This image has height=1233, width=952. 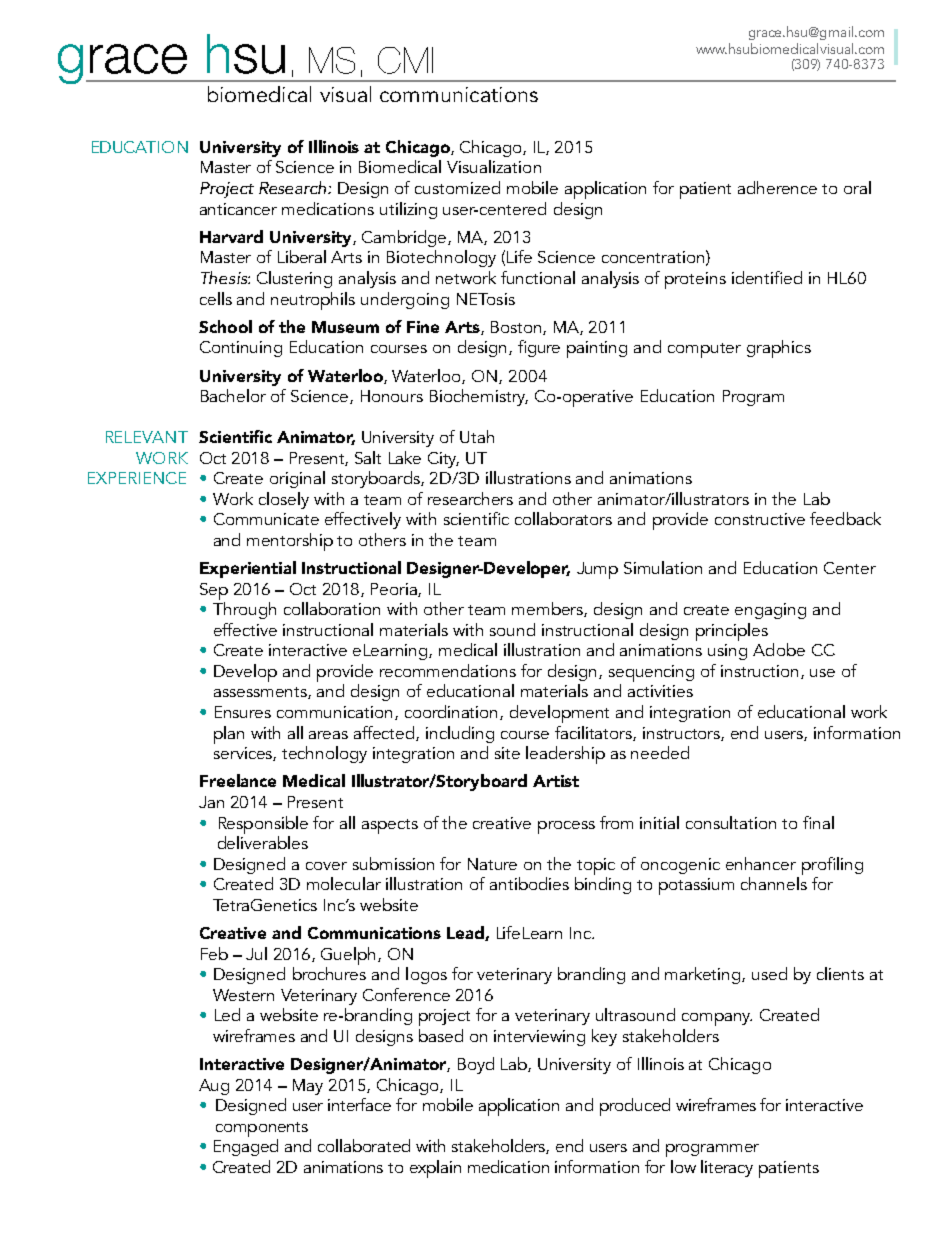 I want to click on CMI, so click(x=405, y=60).
